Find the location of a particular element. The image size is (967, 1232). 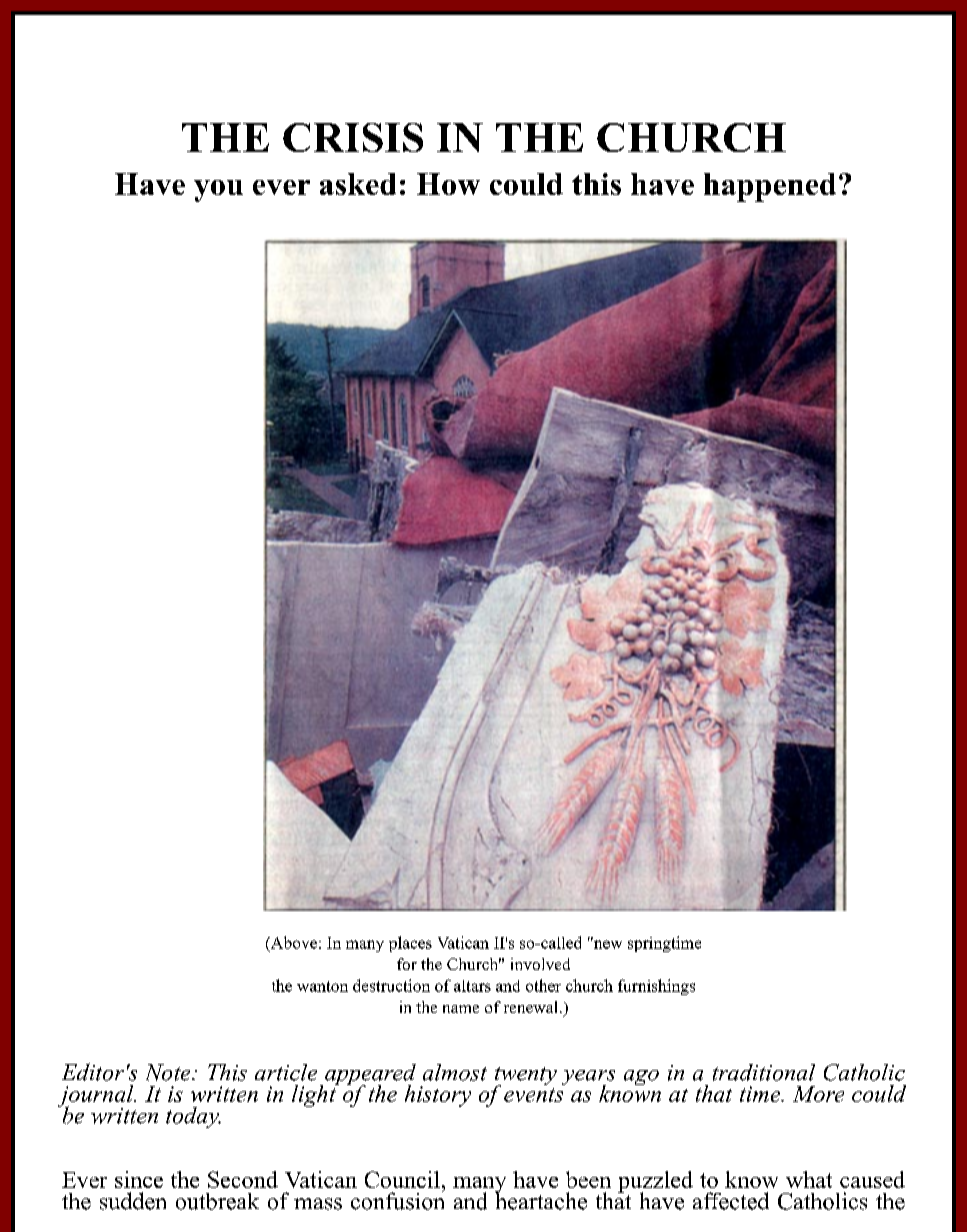

Note is located at coordinates (169, 1072).
